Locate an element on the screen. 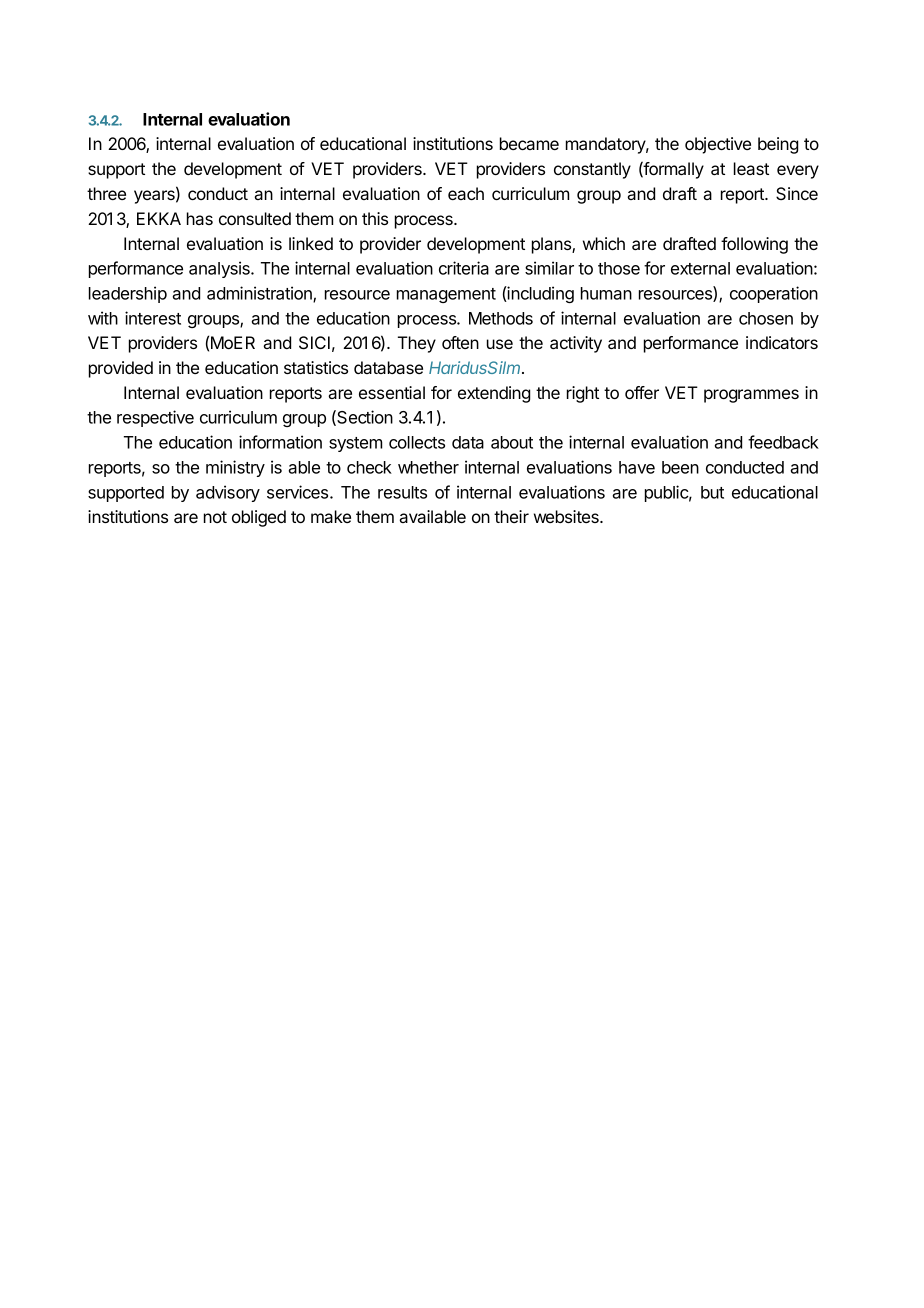 The width and height of the screenshot is (924, 1308). chosen is located at coordinates (766, 318).
